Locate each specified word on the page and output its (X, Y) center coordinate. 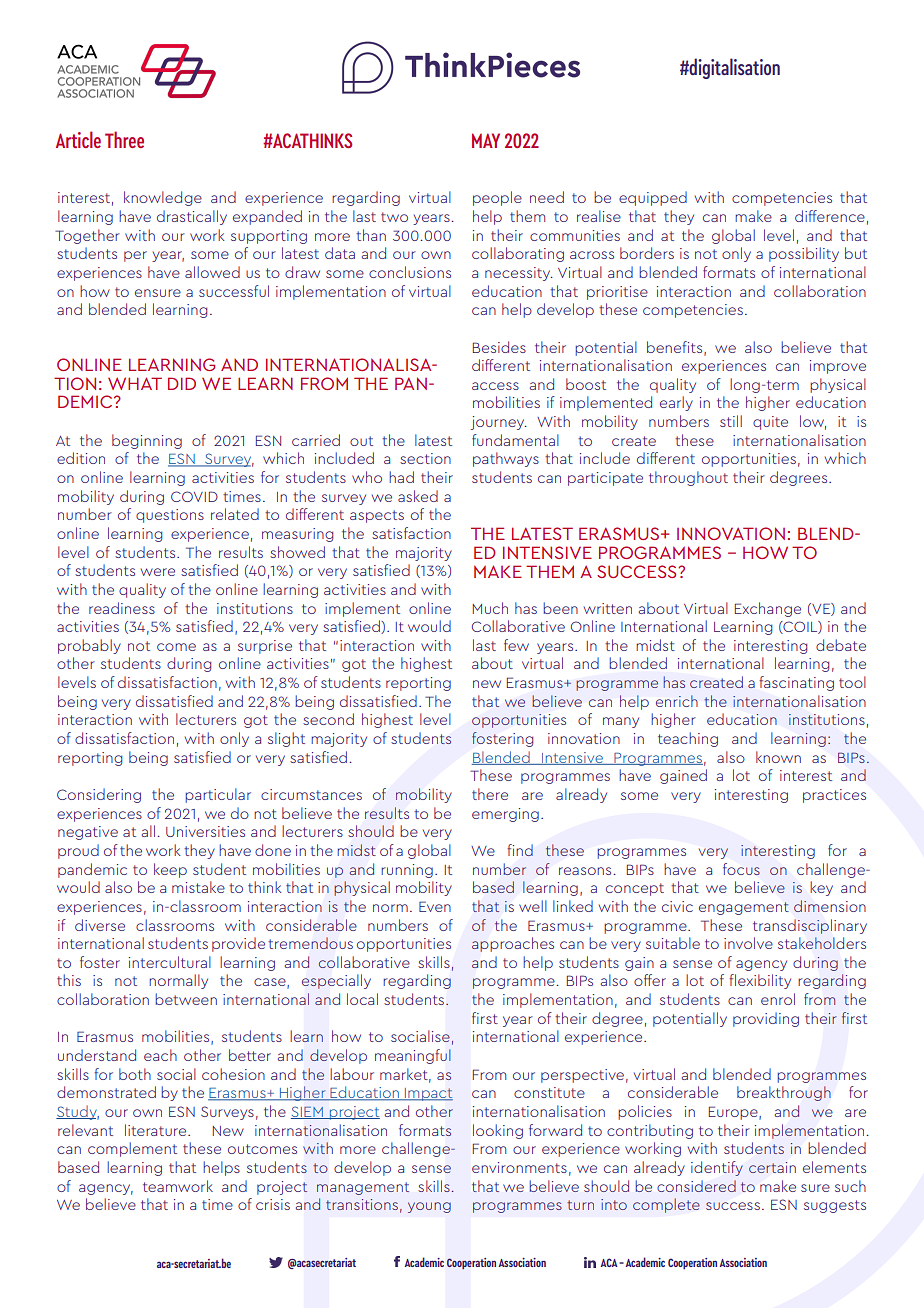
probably (89, 646)
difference (830, 216)
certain (772, 1167)
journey (499, 423)
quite (770, 423)
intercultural (170, 962)
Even (435, 906)
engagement (744, 908)
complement (132, 1149)
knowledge (163, 198)
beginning (147, 441)
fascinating (796, 683)
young (429, 1207)
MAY (486, 140)
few (516, 645)
